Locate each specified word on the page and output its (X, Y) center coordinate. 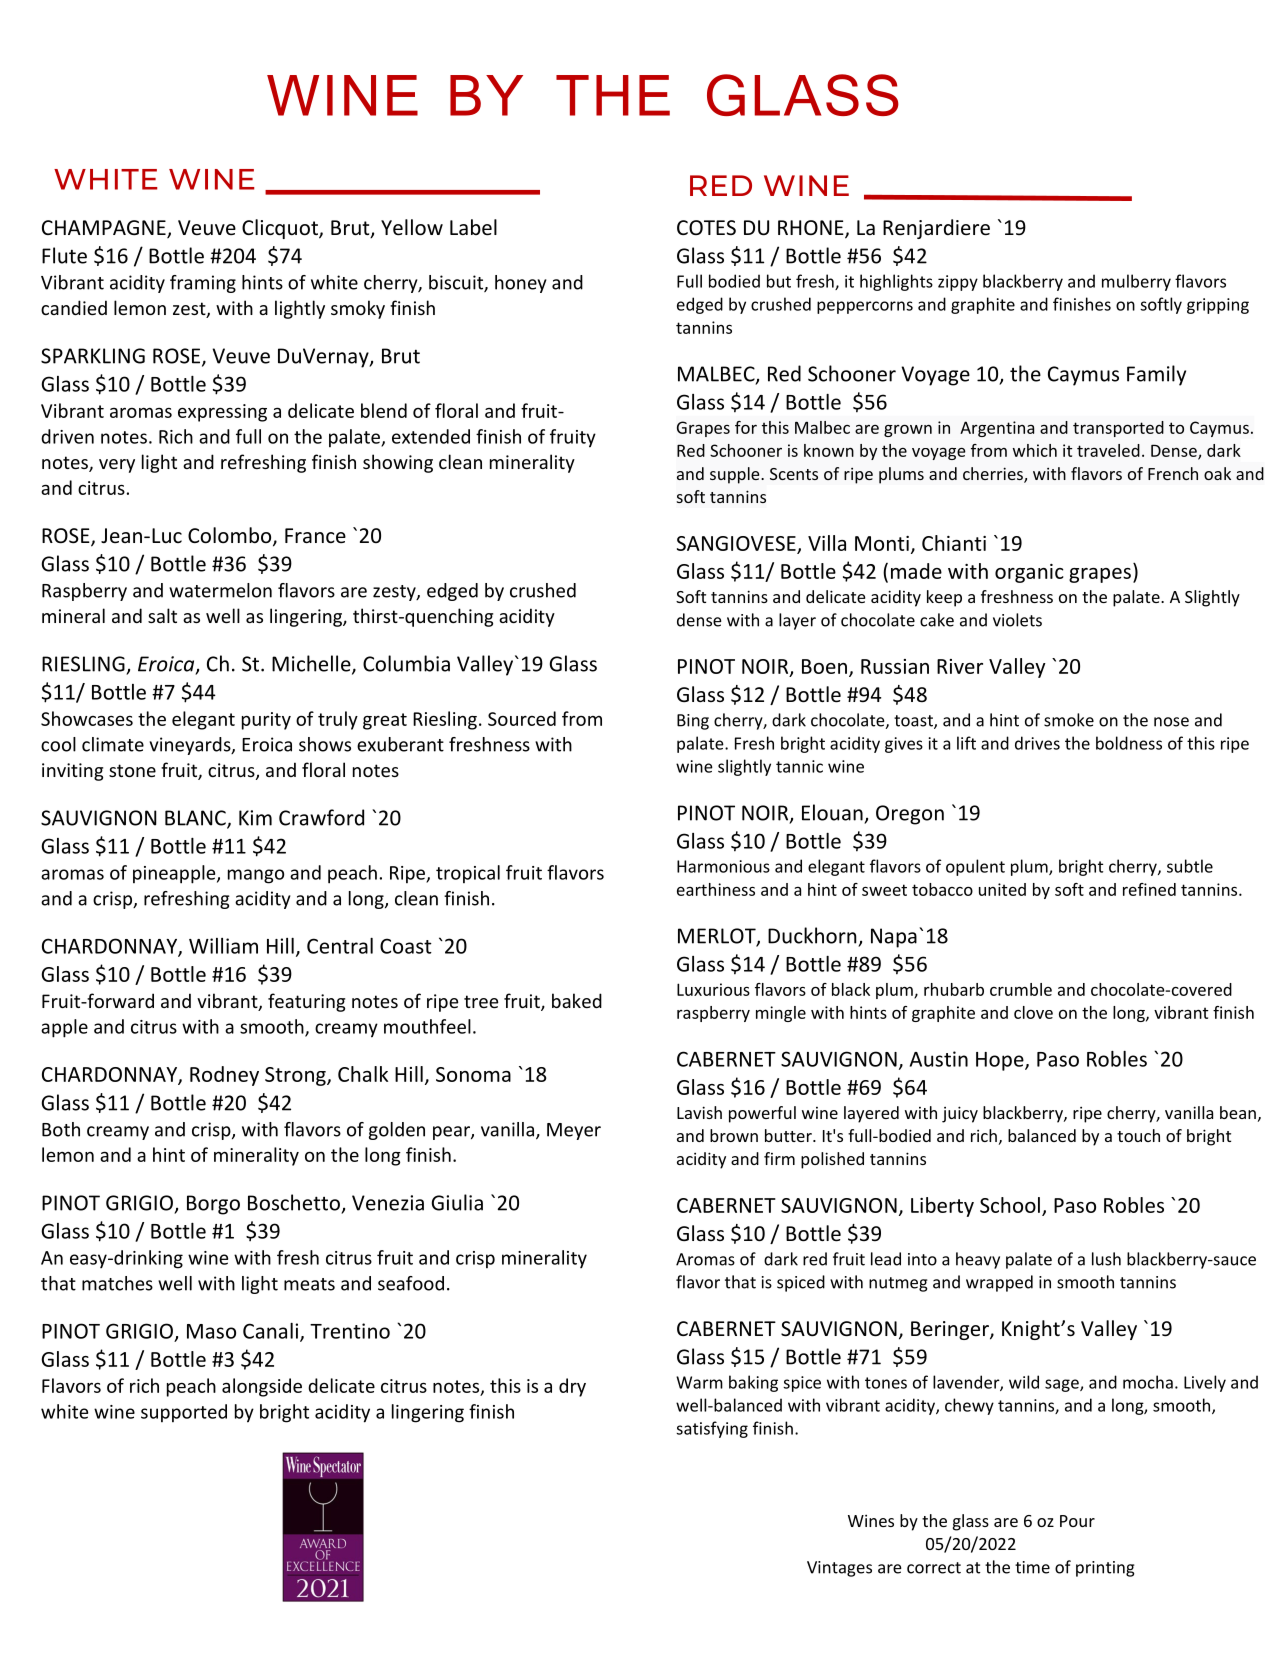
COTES (706, 227)
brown (734, 1135)
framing (203, 284)
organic (1029, 573)
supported (184, 1413)
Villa (827, 543)
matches (117, 1283)
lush (1106, 1259)
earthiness (716, 889)
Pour (1077, 1521)
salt (162, 615)
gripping (1218, 306)
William (223, 946)
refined (1149, 889)
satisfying (712, 1429)
